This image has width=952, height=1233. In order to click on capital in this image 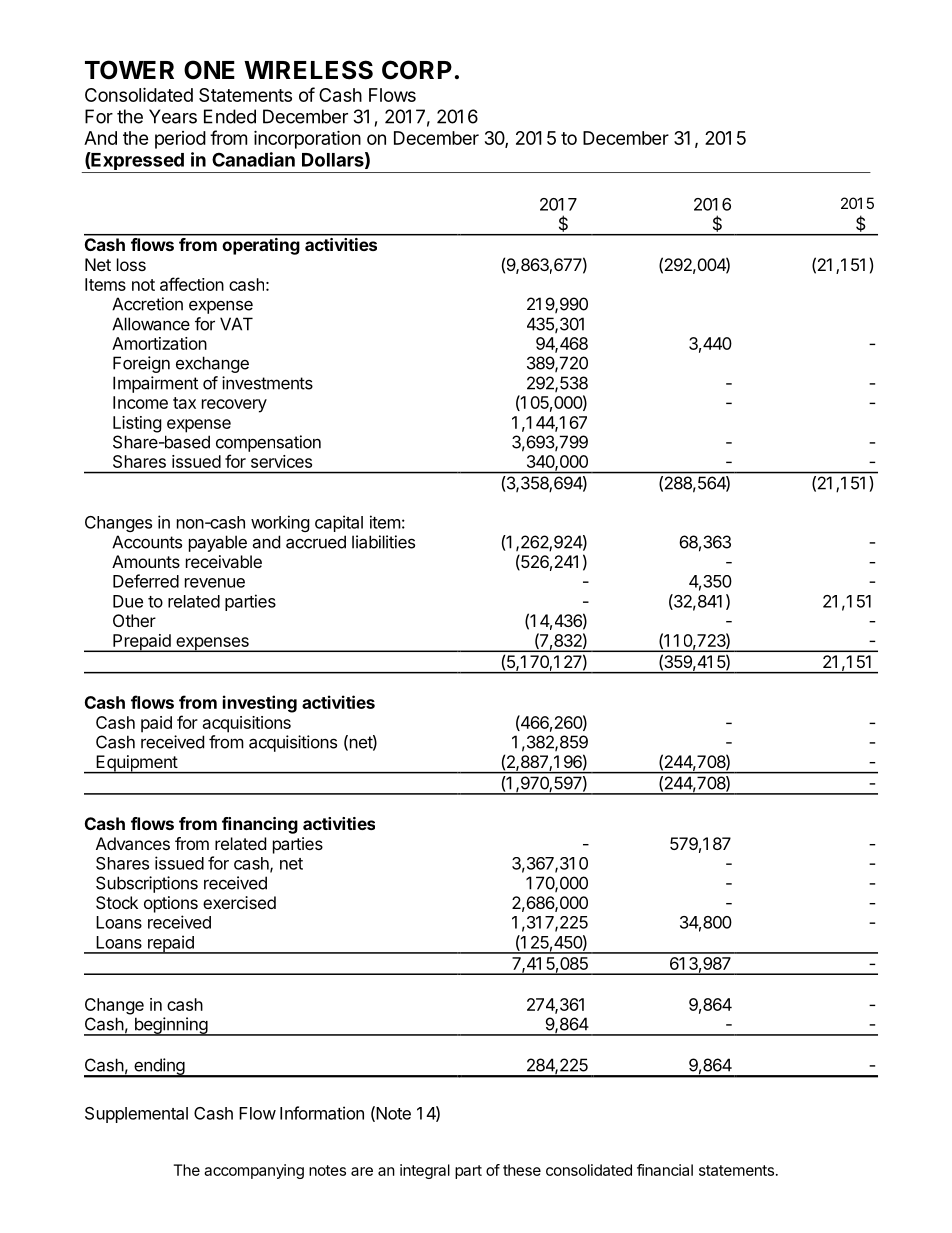, I will do `click(339, 523)`.
